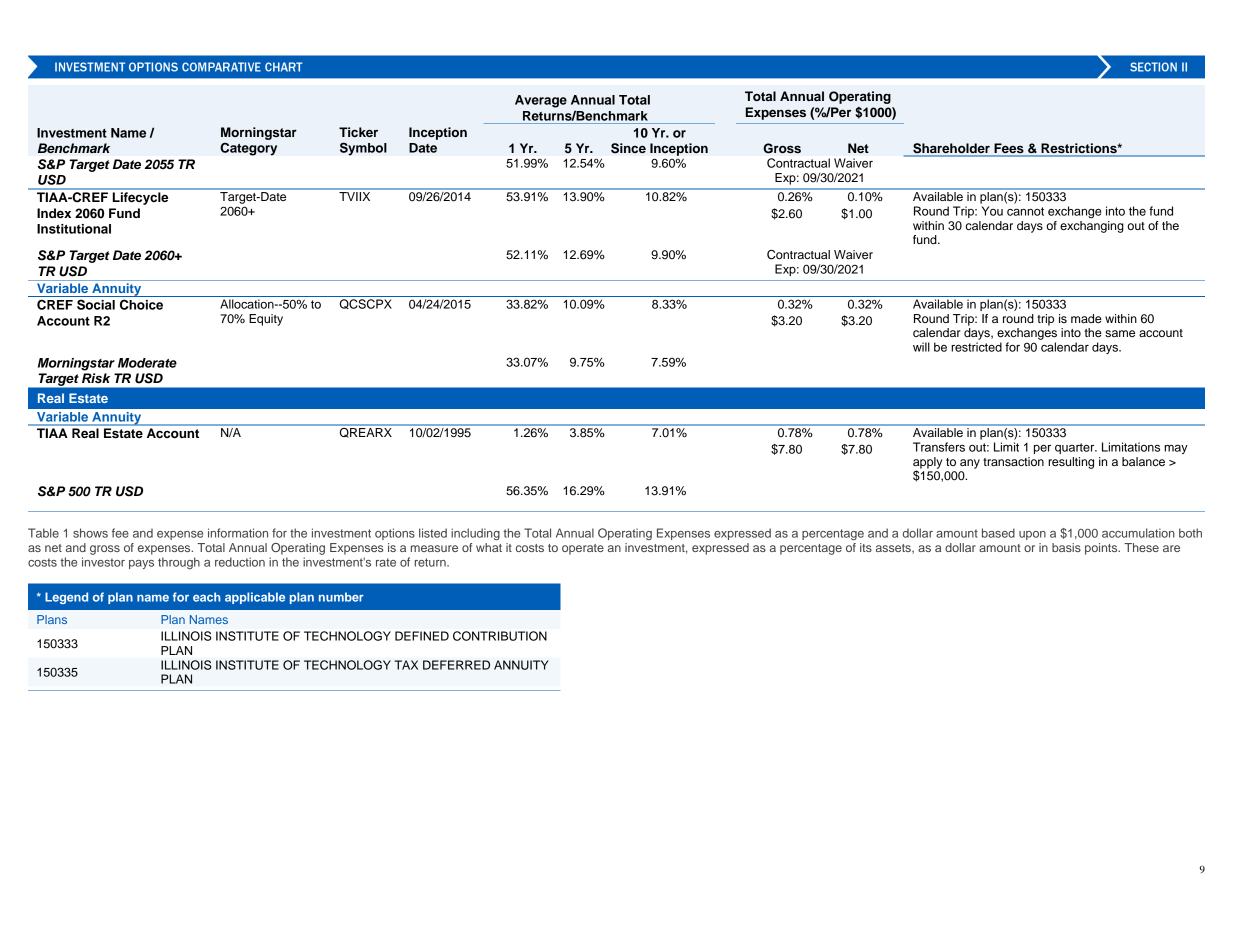 This screenshot has width=1233, height=952. What do you see at coordinates (207, 597) in the screenshot?
I see `each` at bounding box center [207, 597].
